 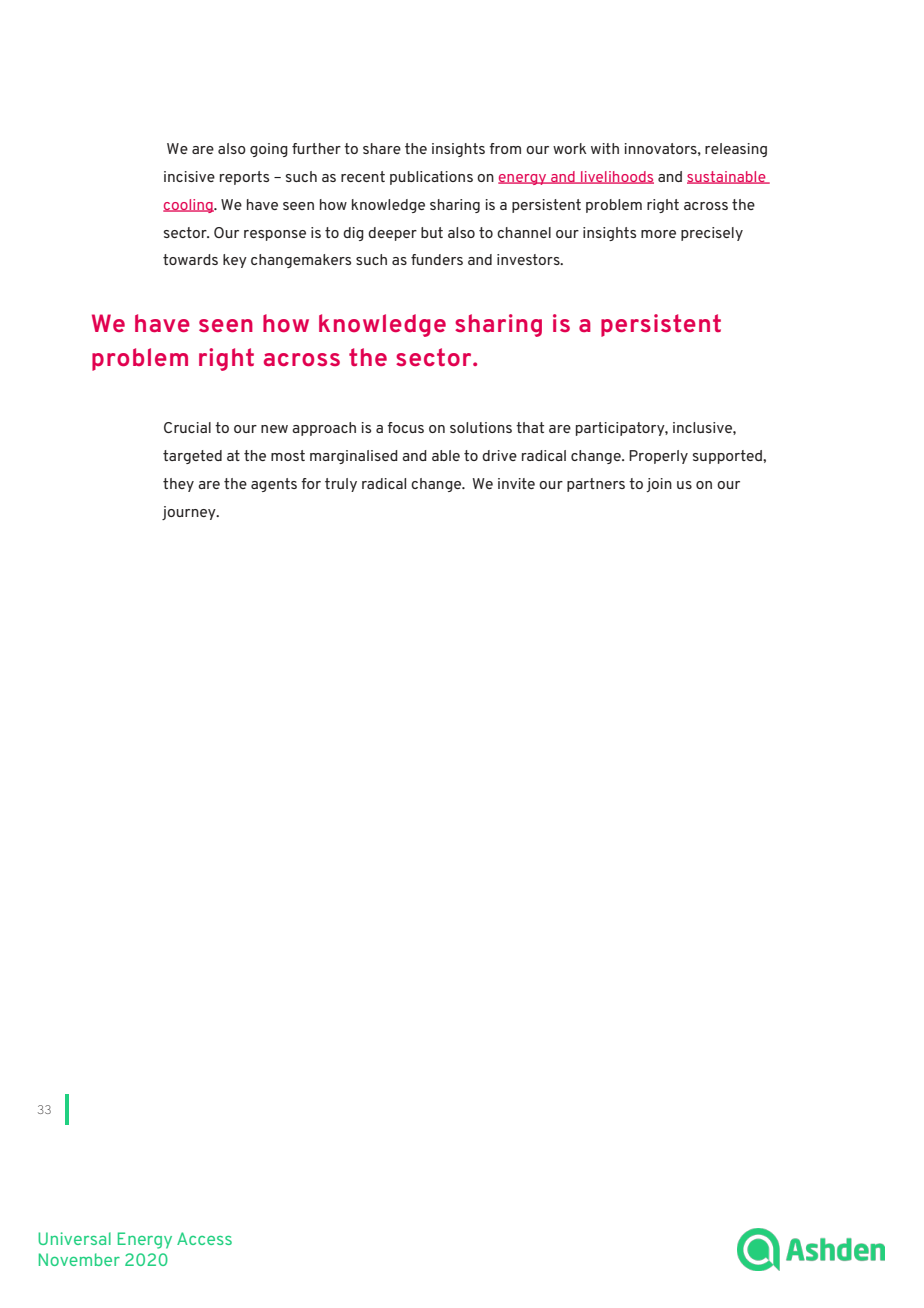 What do you see at coordinates (79, 1259) in the screenshot?
I see `November` at bounding box center [79, 1259].
